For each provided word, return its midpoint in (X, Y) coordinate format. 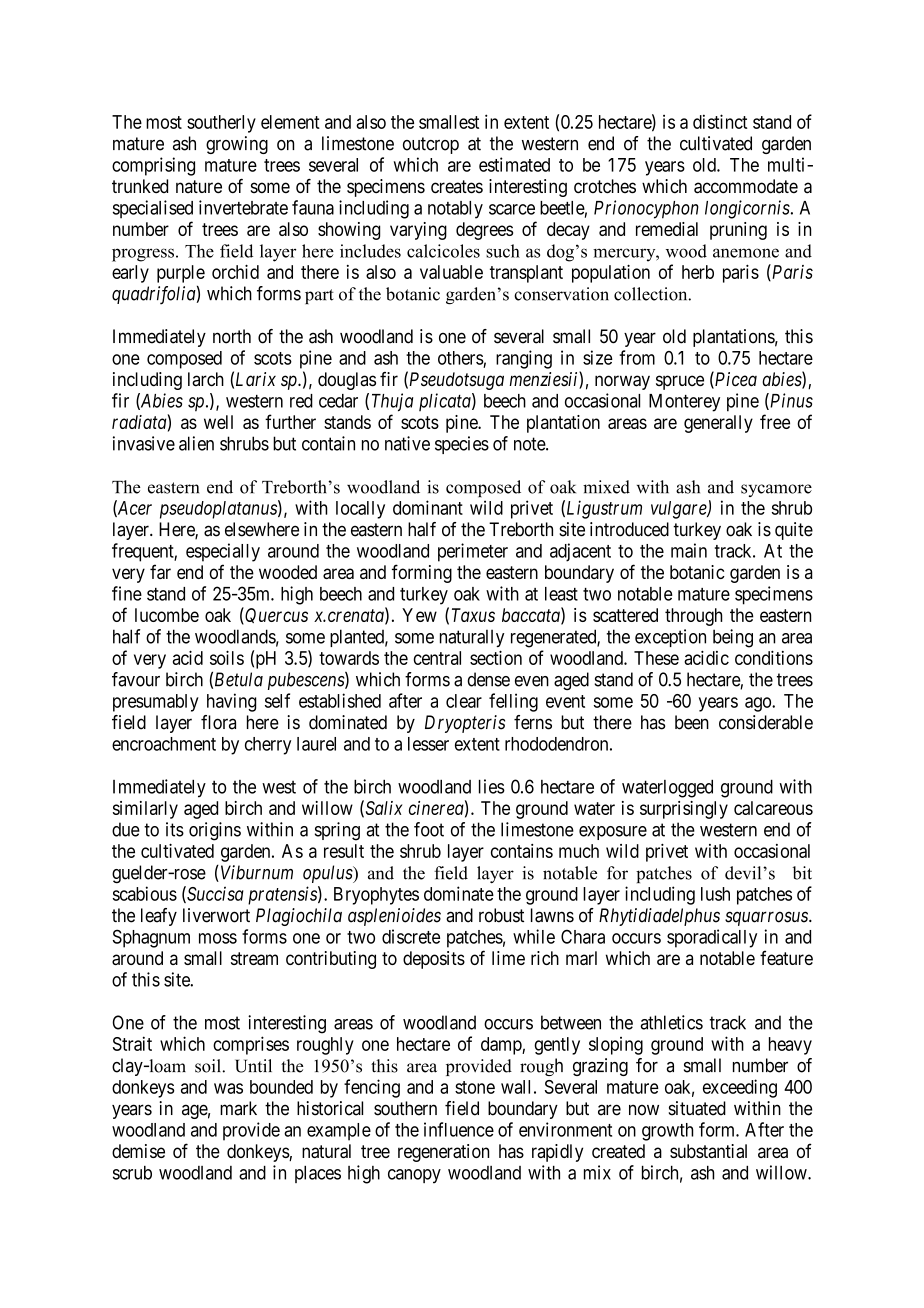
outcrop (431, 145)
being (733, 638)
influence (459, 1129)
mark (238, 1108)
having (231, 702)
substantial (708, 1151)
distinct (720, 121)
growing (237, 145)
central (437, 658)
